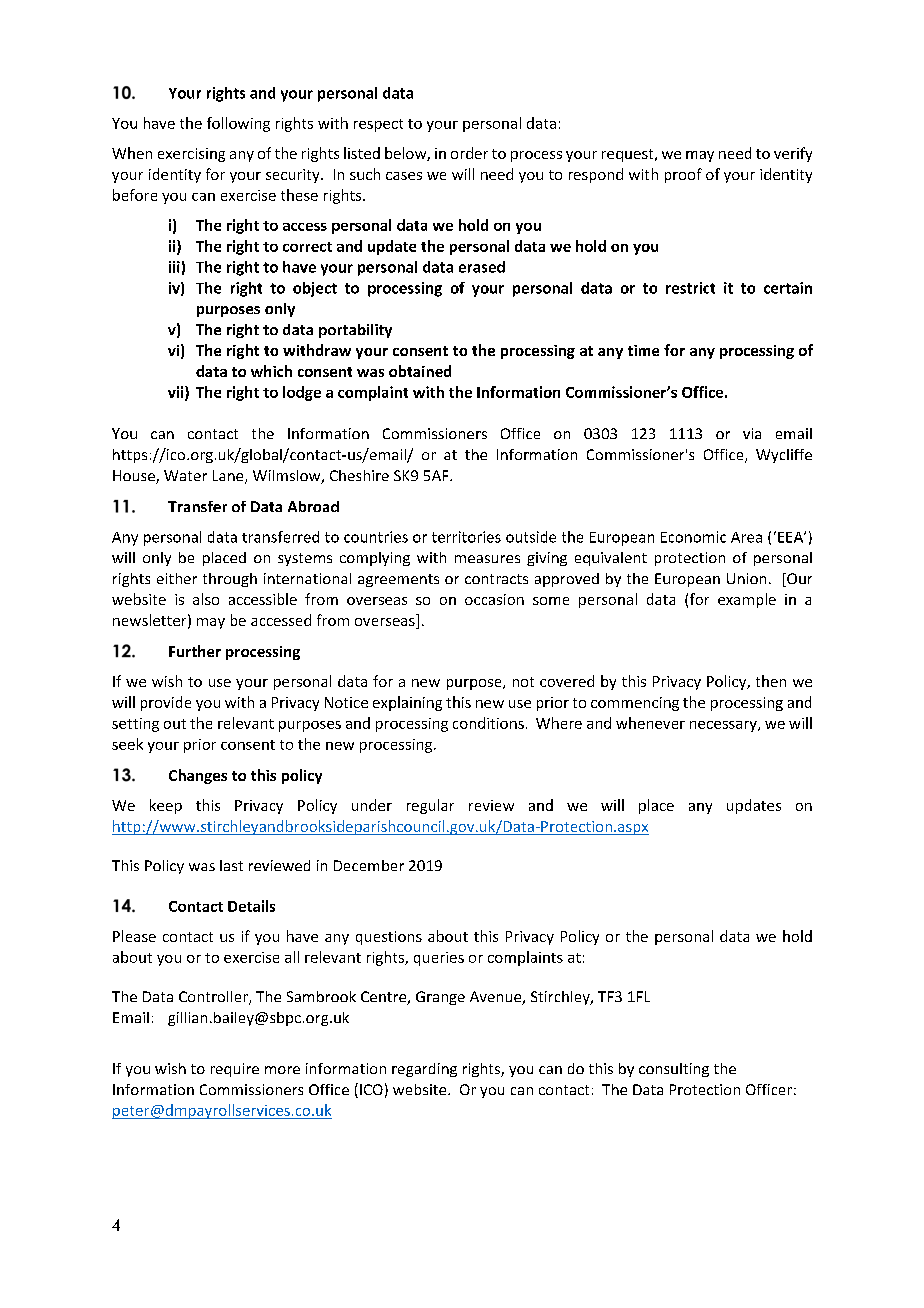  What do you see at coordinates (724, 726) in the document?
I see `necessary` at bounding box center [724, 726].
